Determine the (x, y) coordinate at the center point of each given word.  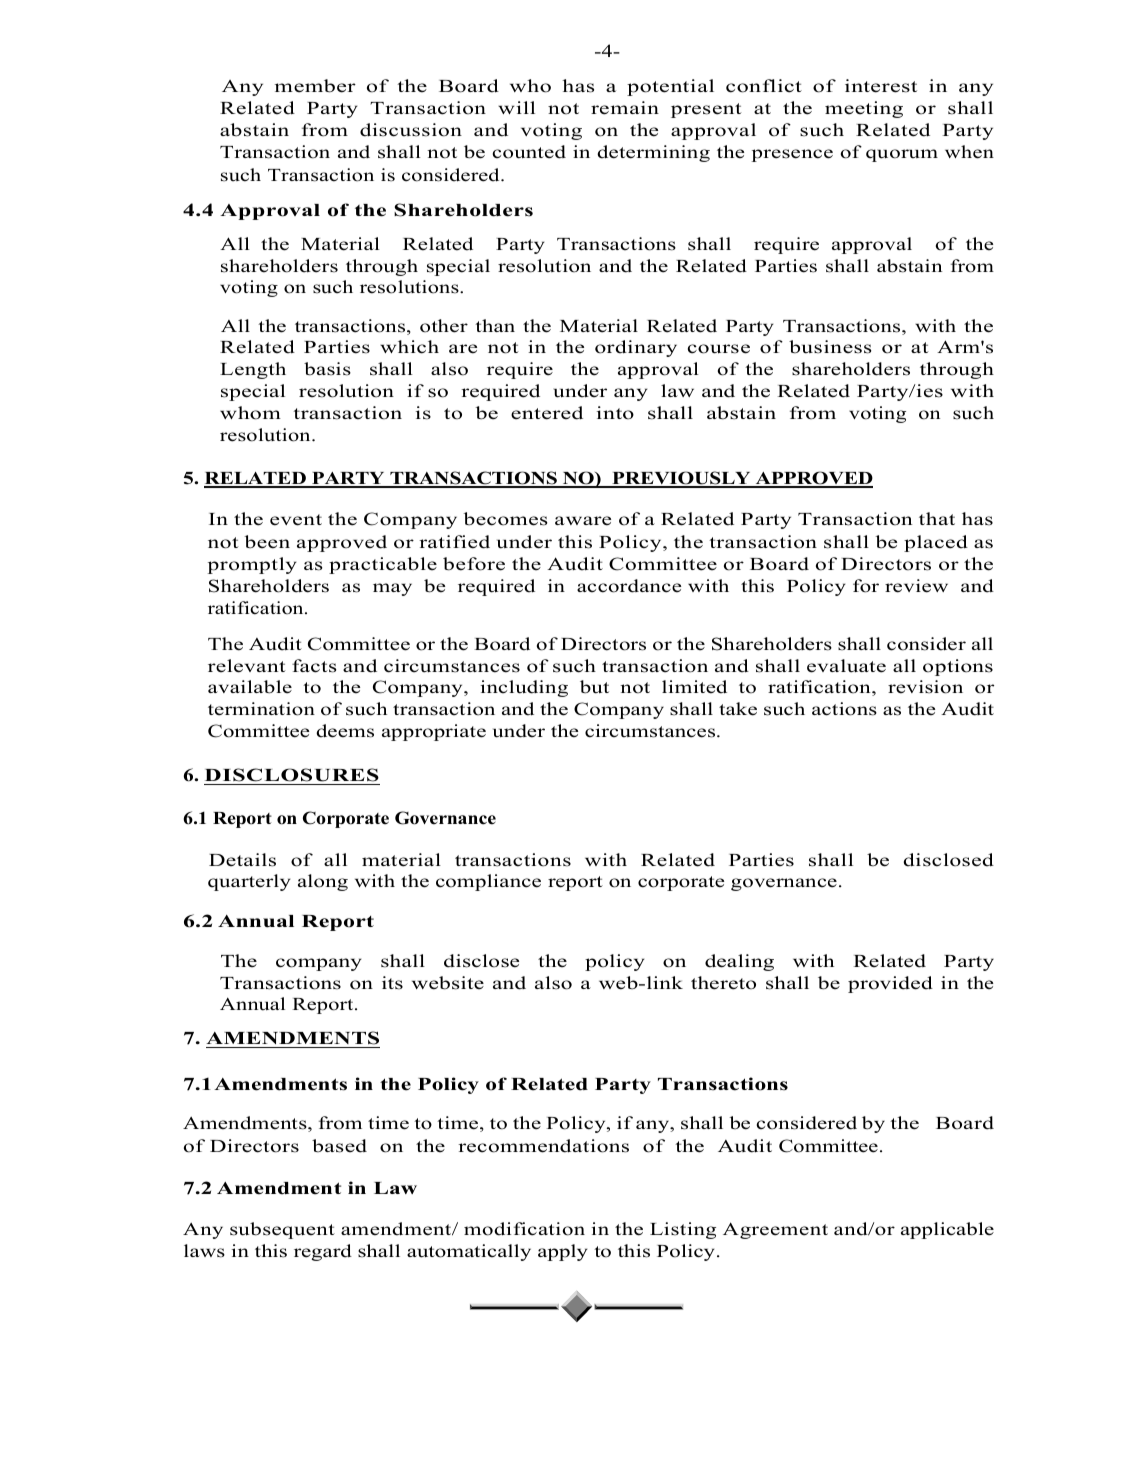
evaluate (846, 666)
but (594, 687)
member (315, 86)
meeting (864, 109)
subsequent (282, 1230)
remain (625, 108)
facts (314, 666)
